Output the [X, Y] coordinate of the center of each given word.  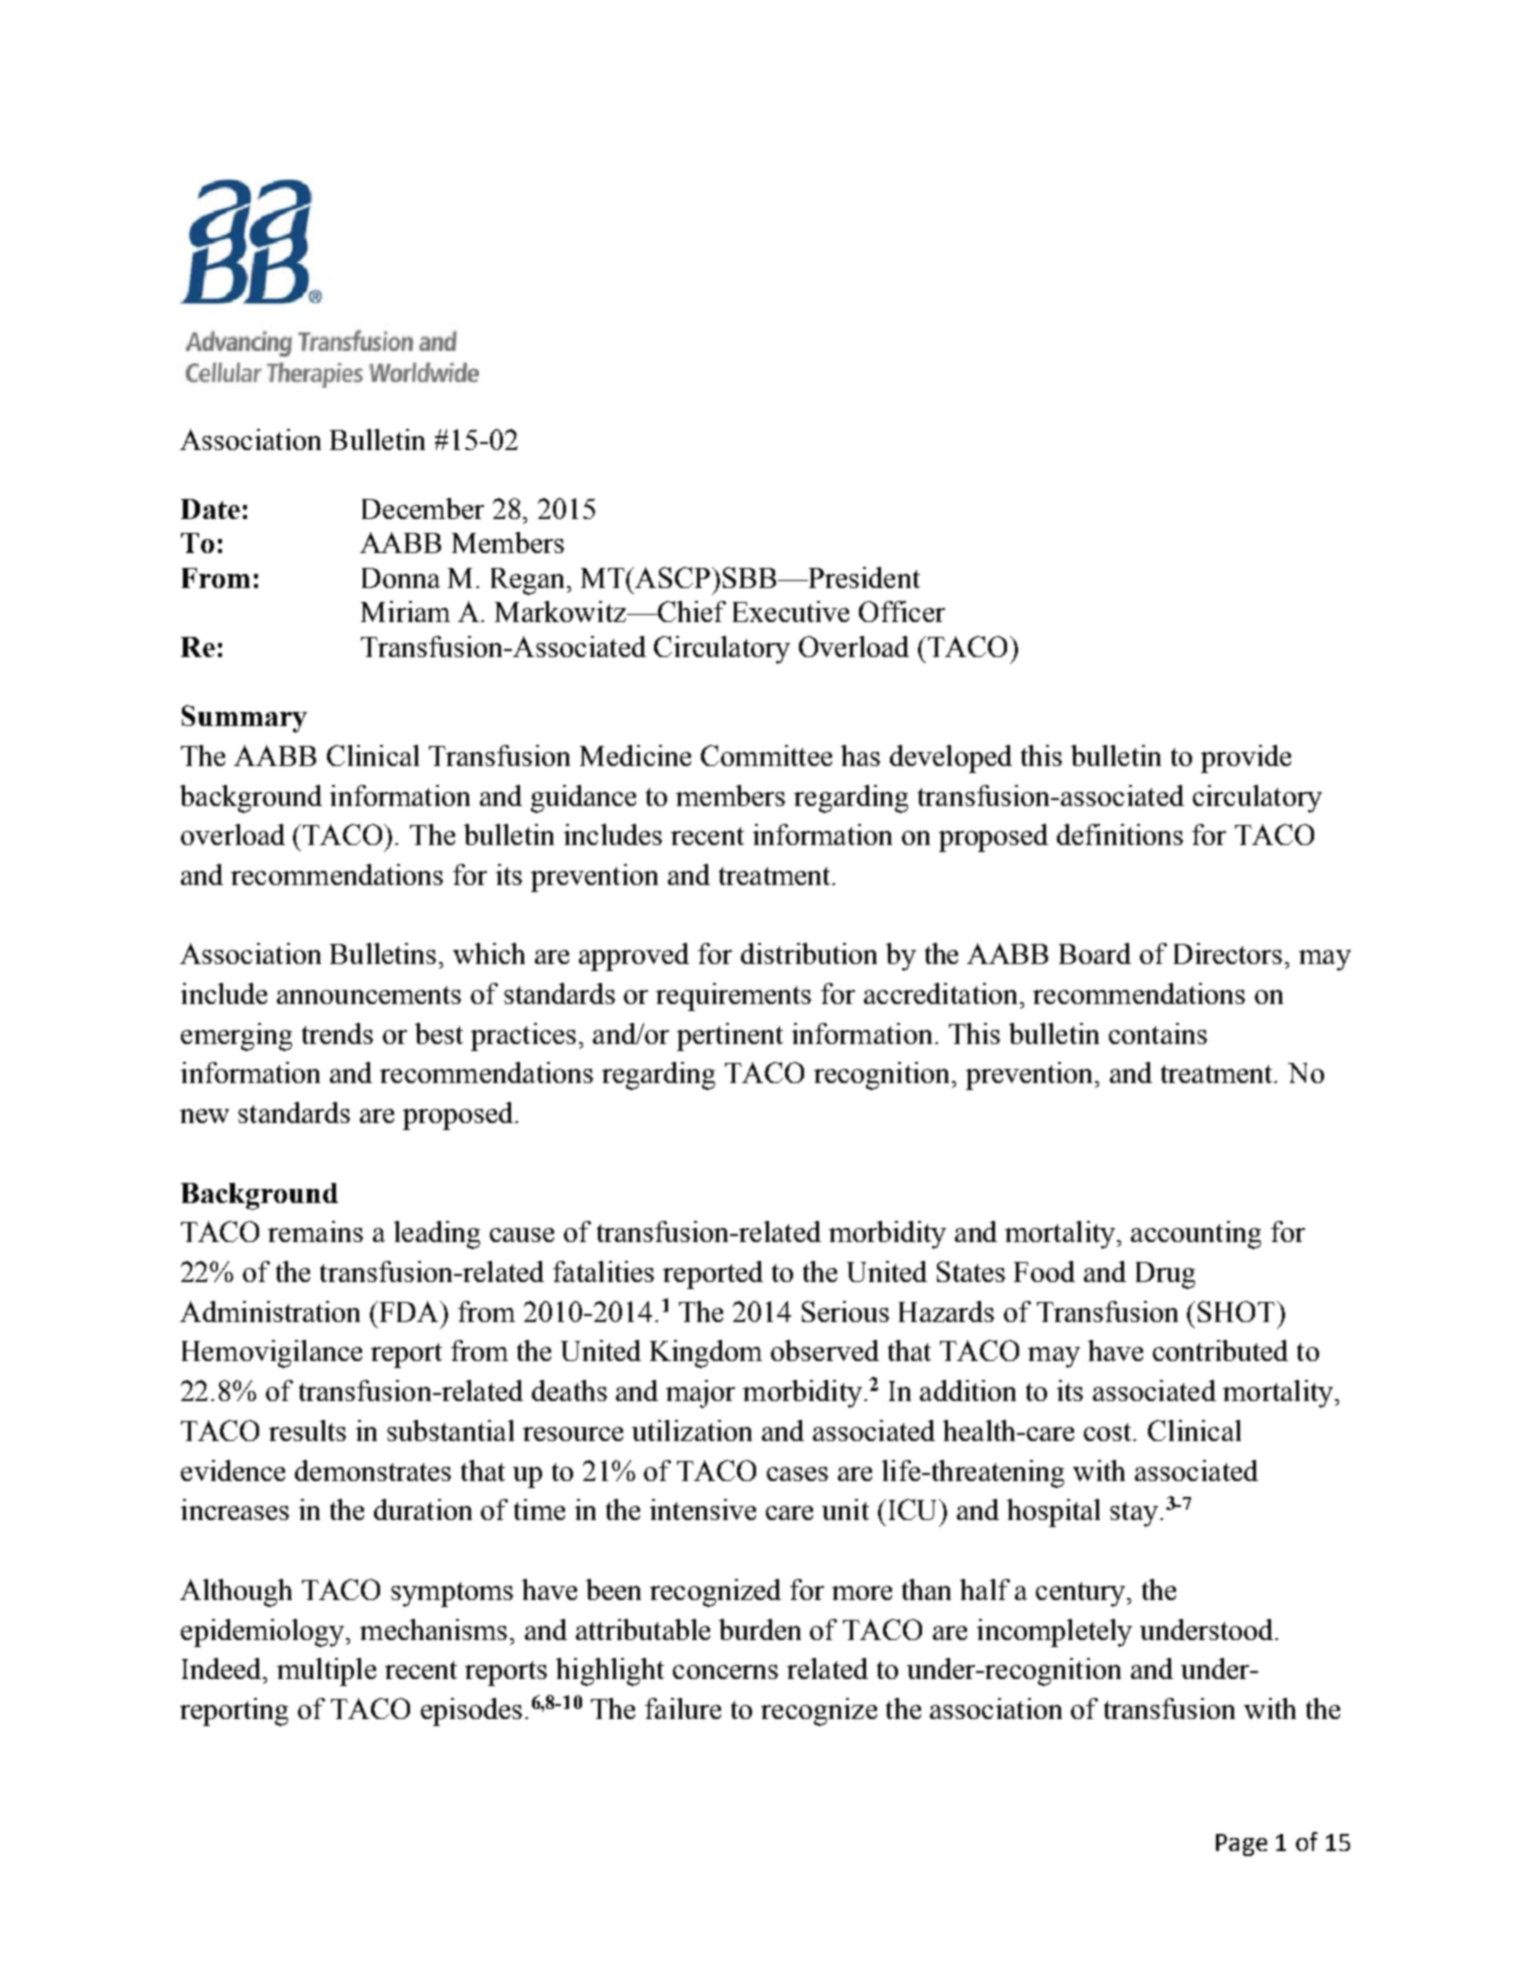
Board [1095, 953]
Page [1241, 1845]
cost [1109, 1432]
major [700, 1394]
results [307, 1430]
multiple [326, 1672]
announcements [369, 995]
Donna [401, 578]
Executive [791, 611]
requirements [733, 997]
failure [683, 1708]
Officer [902, 611]
